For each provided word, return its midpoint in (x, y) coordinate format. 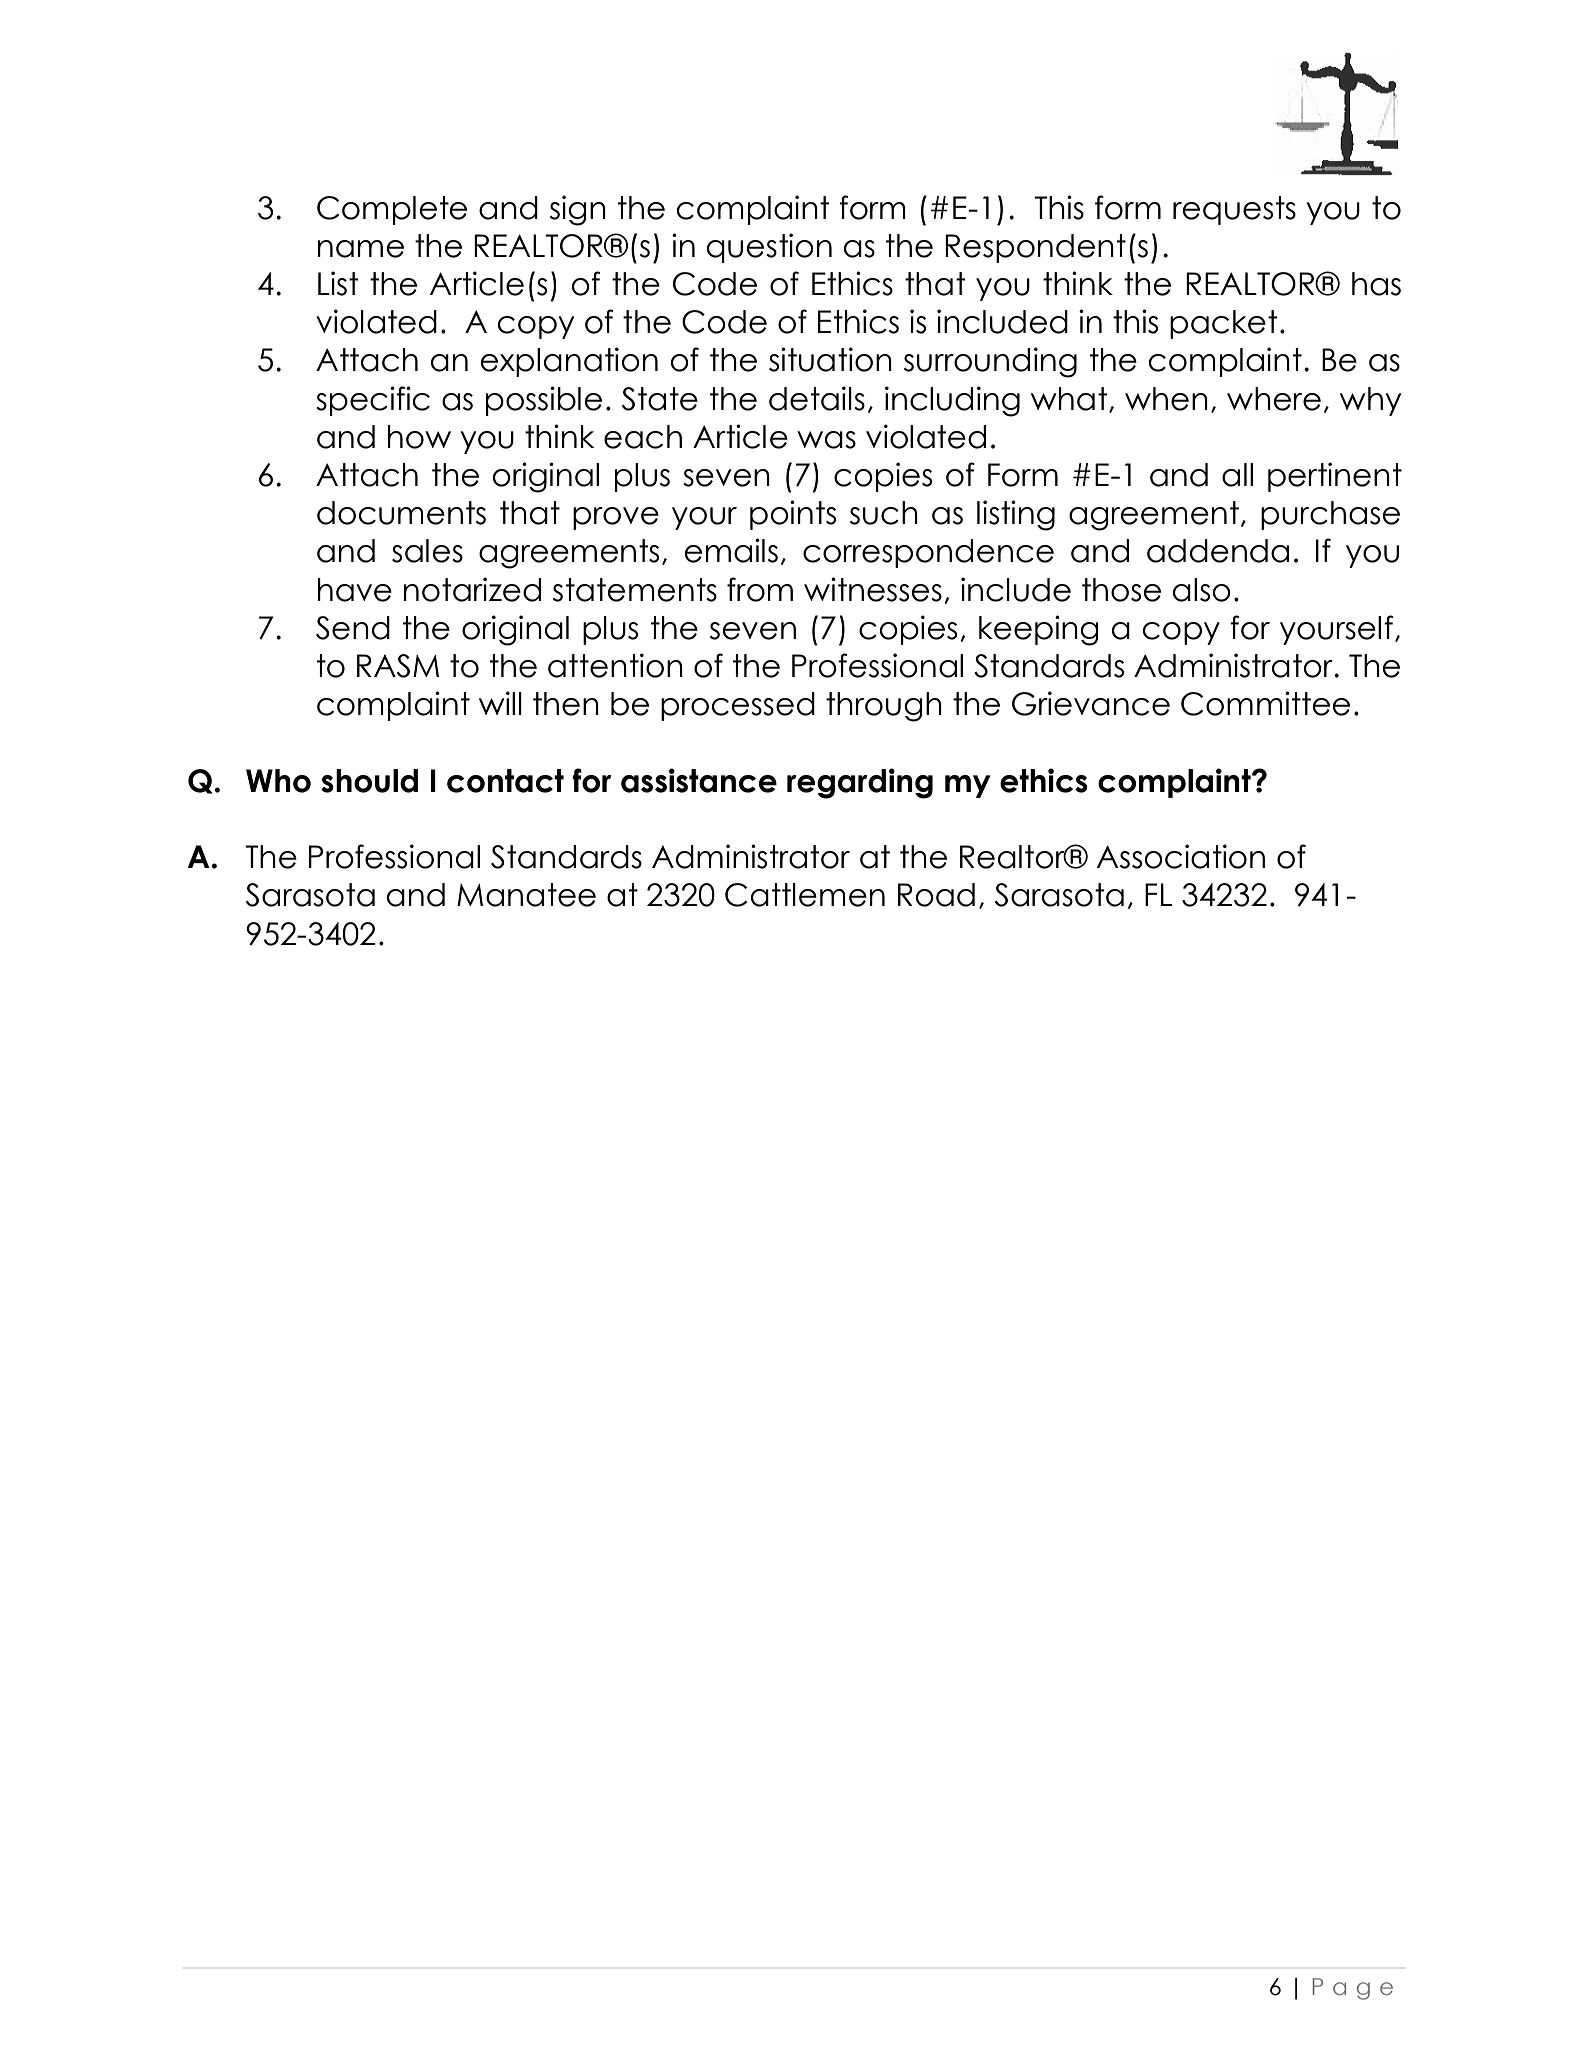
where (1274, 399)
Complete (392, 210)
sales (427, 551)
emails (731, 550)
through (884, 707)
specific (373, 401)
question (769, 248)
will (500, 703)
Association (1181, 856)
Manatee (526, 895)
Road (936, 895)
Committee (1265, 703)
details (817, 398)
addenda (1218, 551)
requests (1234, 210)
